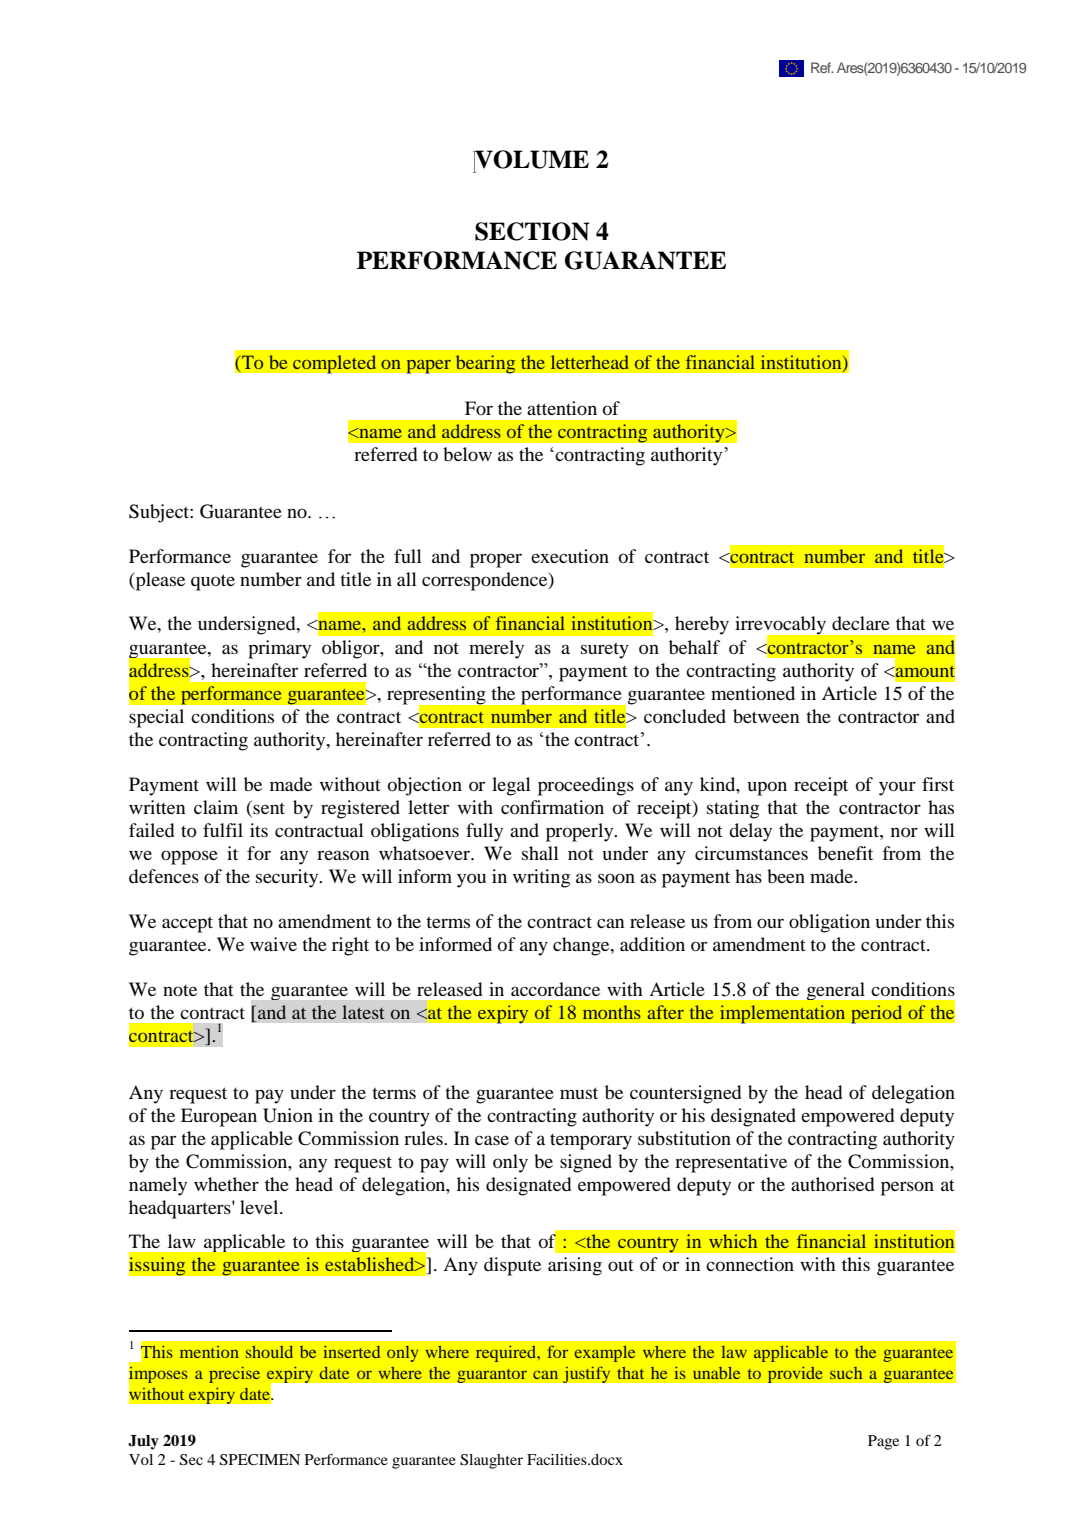 The image size is (1084, 1533). What do you see at coordinates (491, 1461) in the screenshot?
I see `Slaughter` at bounding box center [491, 1461].
